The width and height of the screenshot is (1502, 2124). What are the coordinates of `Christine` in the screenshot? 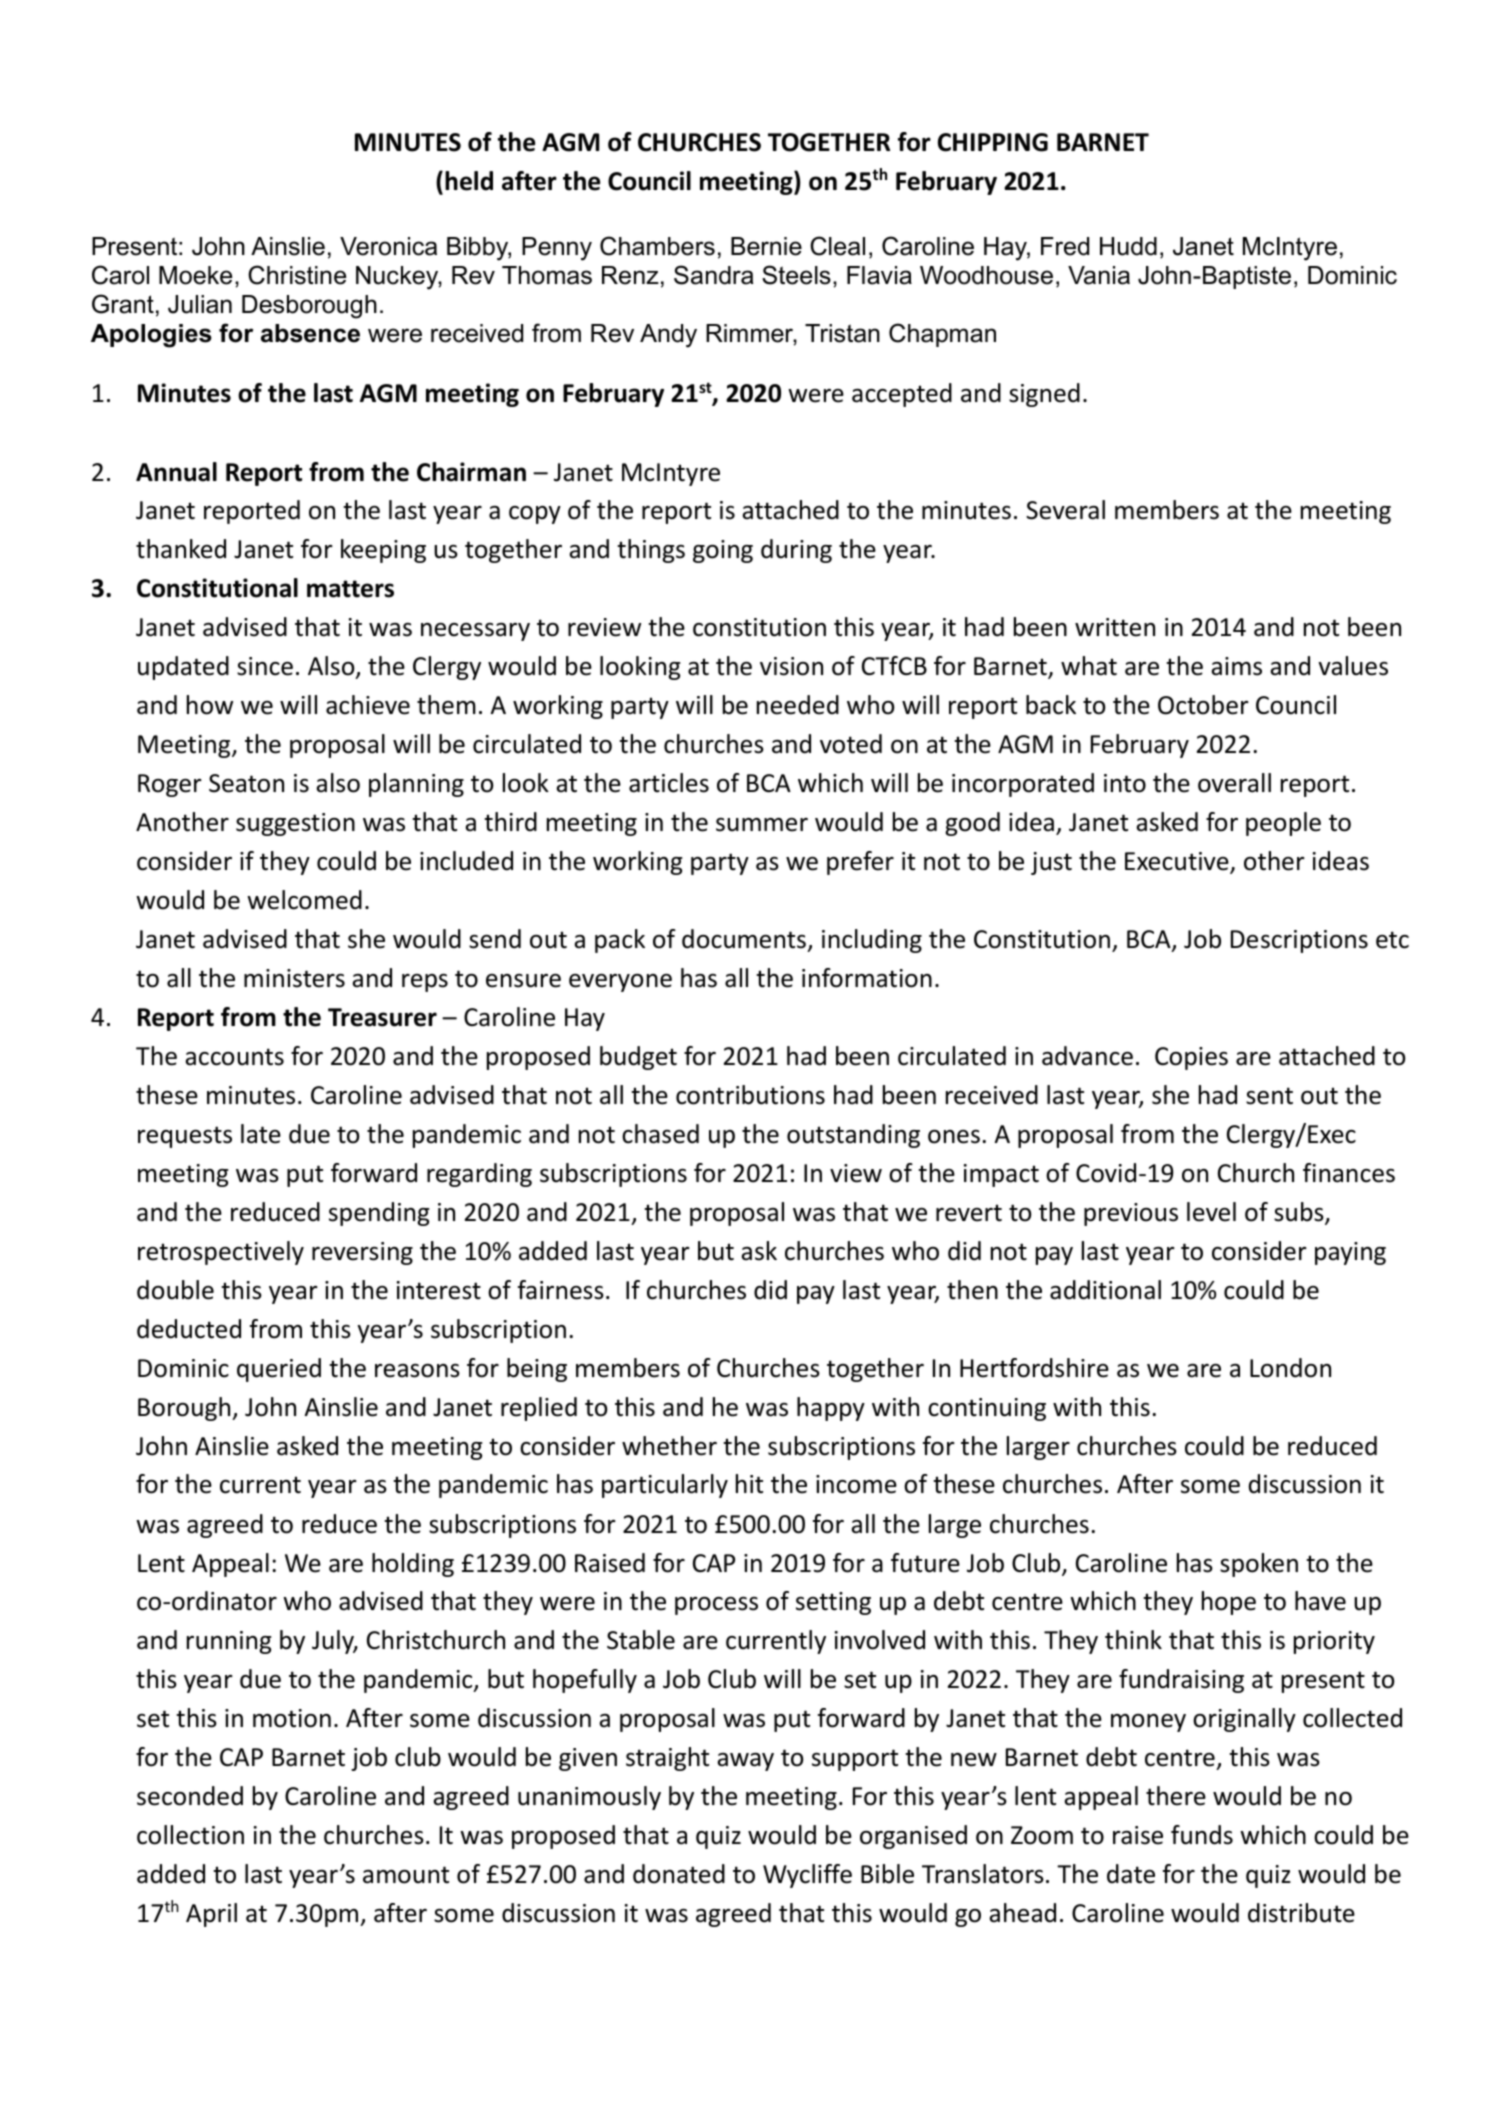 It's located at (297, 275).
